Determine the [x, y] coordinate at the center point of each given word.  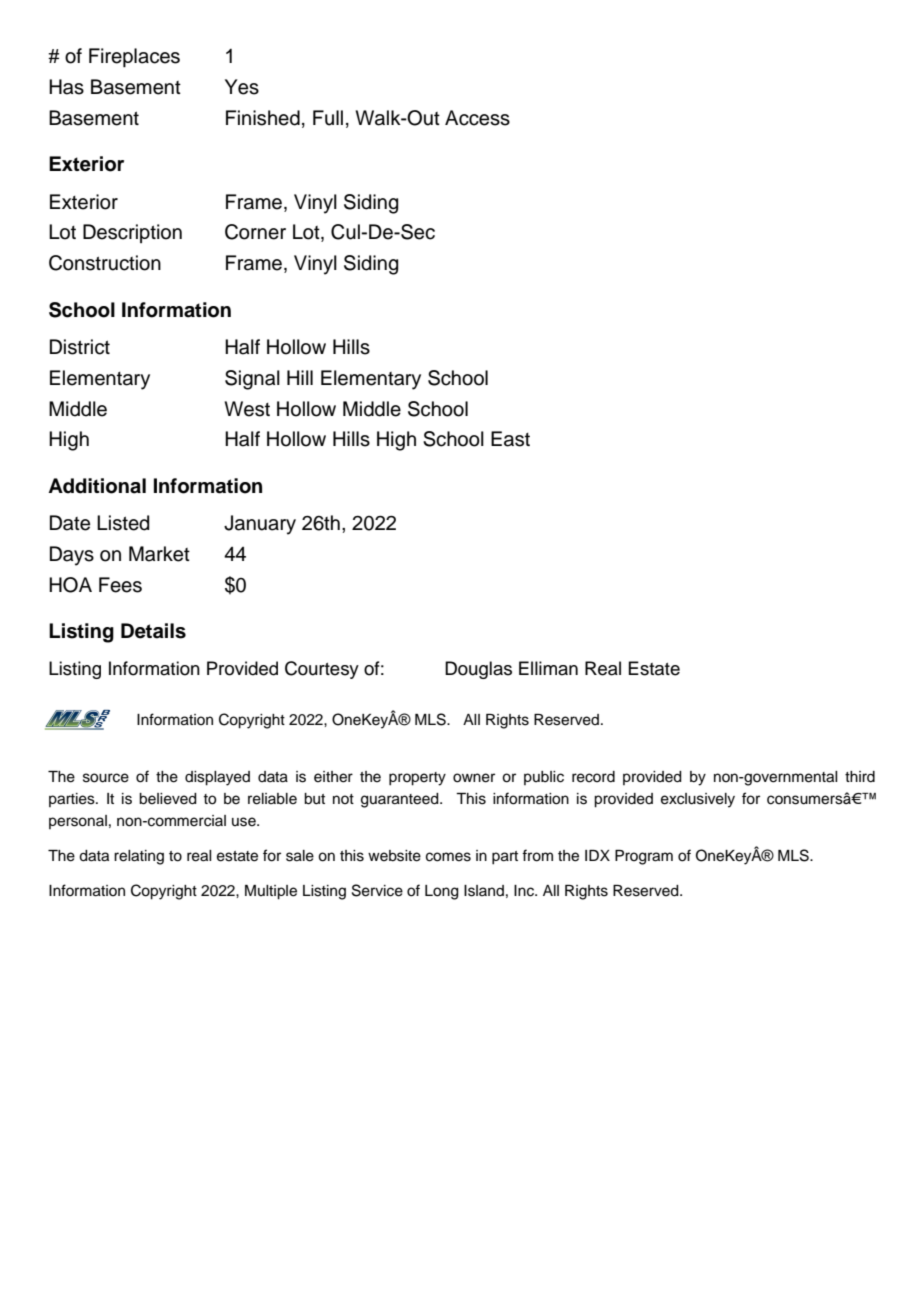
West [247, 409]
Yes [242, 87]
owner [474, 778]
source [106, 778]
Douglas [478, 670]
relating [139, 857]
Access [477, 118]
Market [159, 554]
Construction [105, 263]
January [260, 525]
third [860, 777]
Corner [255, 232]
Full [328, 118]
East [510, 439]
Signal [252, 380]
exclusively [698, 800]
